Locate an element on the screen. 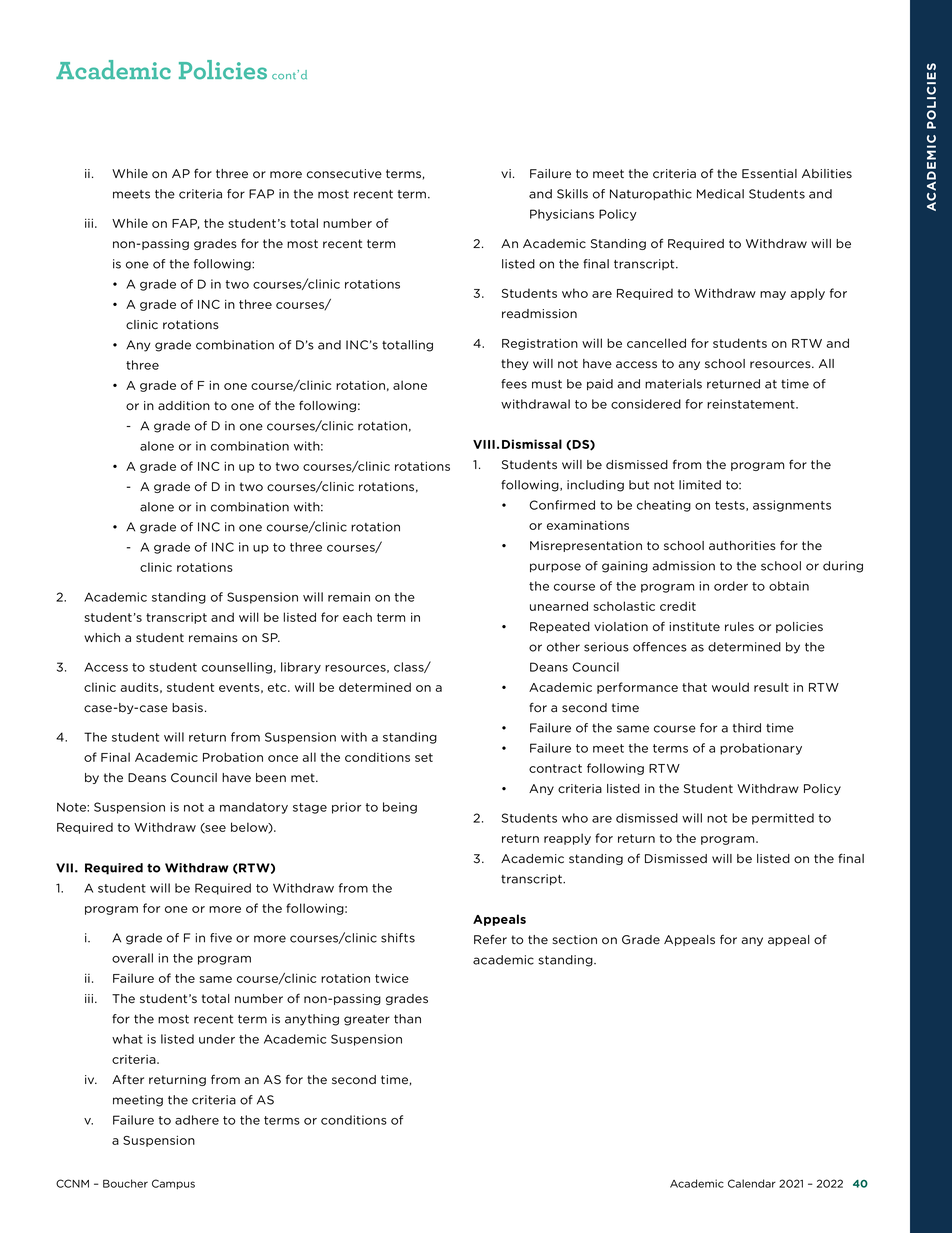  Medical is located at coordinates (720, 194).
